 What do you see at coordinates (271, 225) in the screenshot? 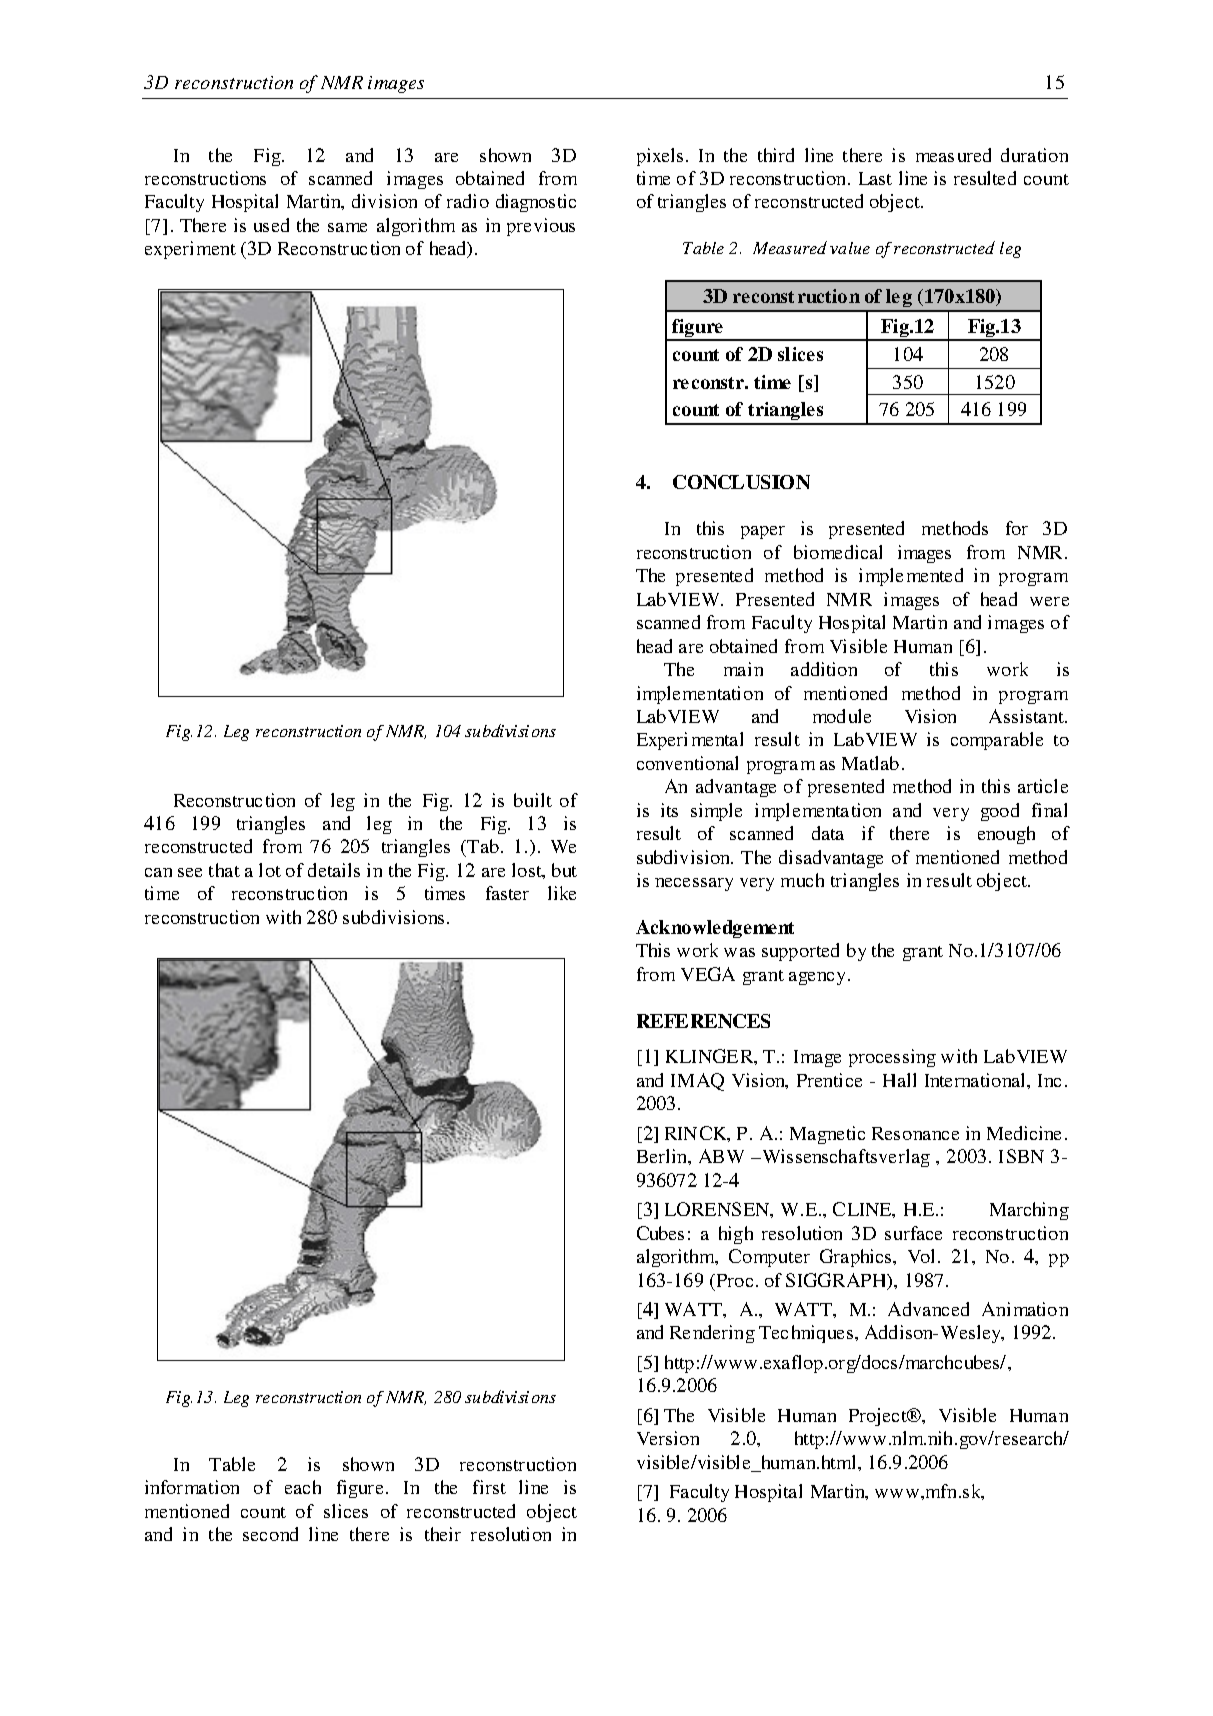
I see `used` at bounding box center [271, 225].
